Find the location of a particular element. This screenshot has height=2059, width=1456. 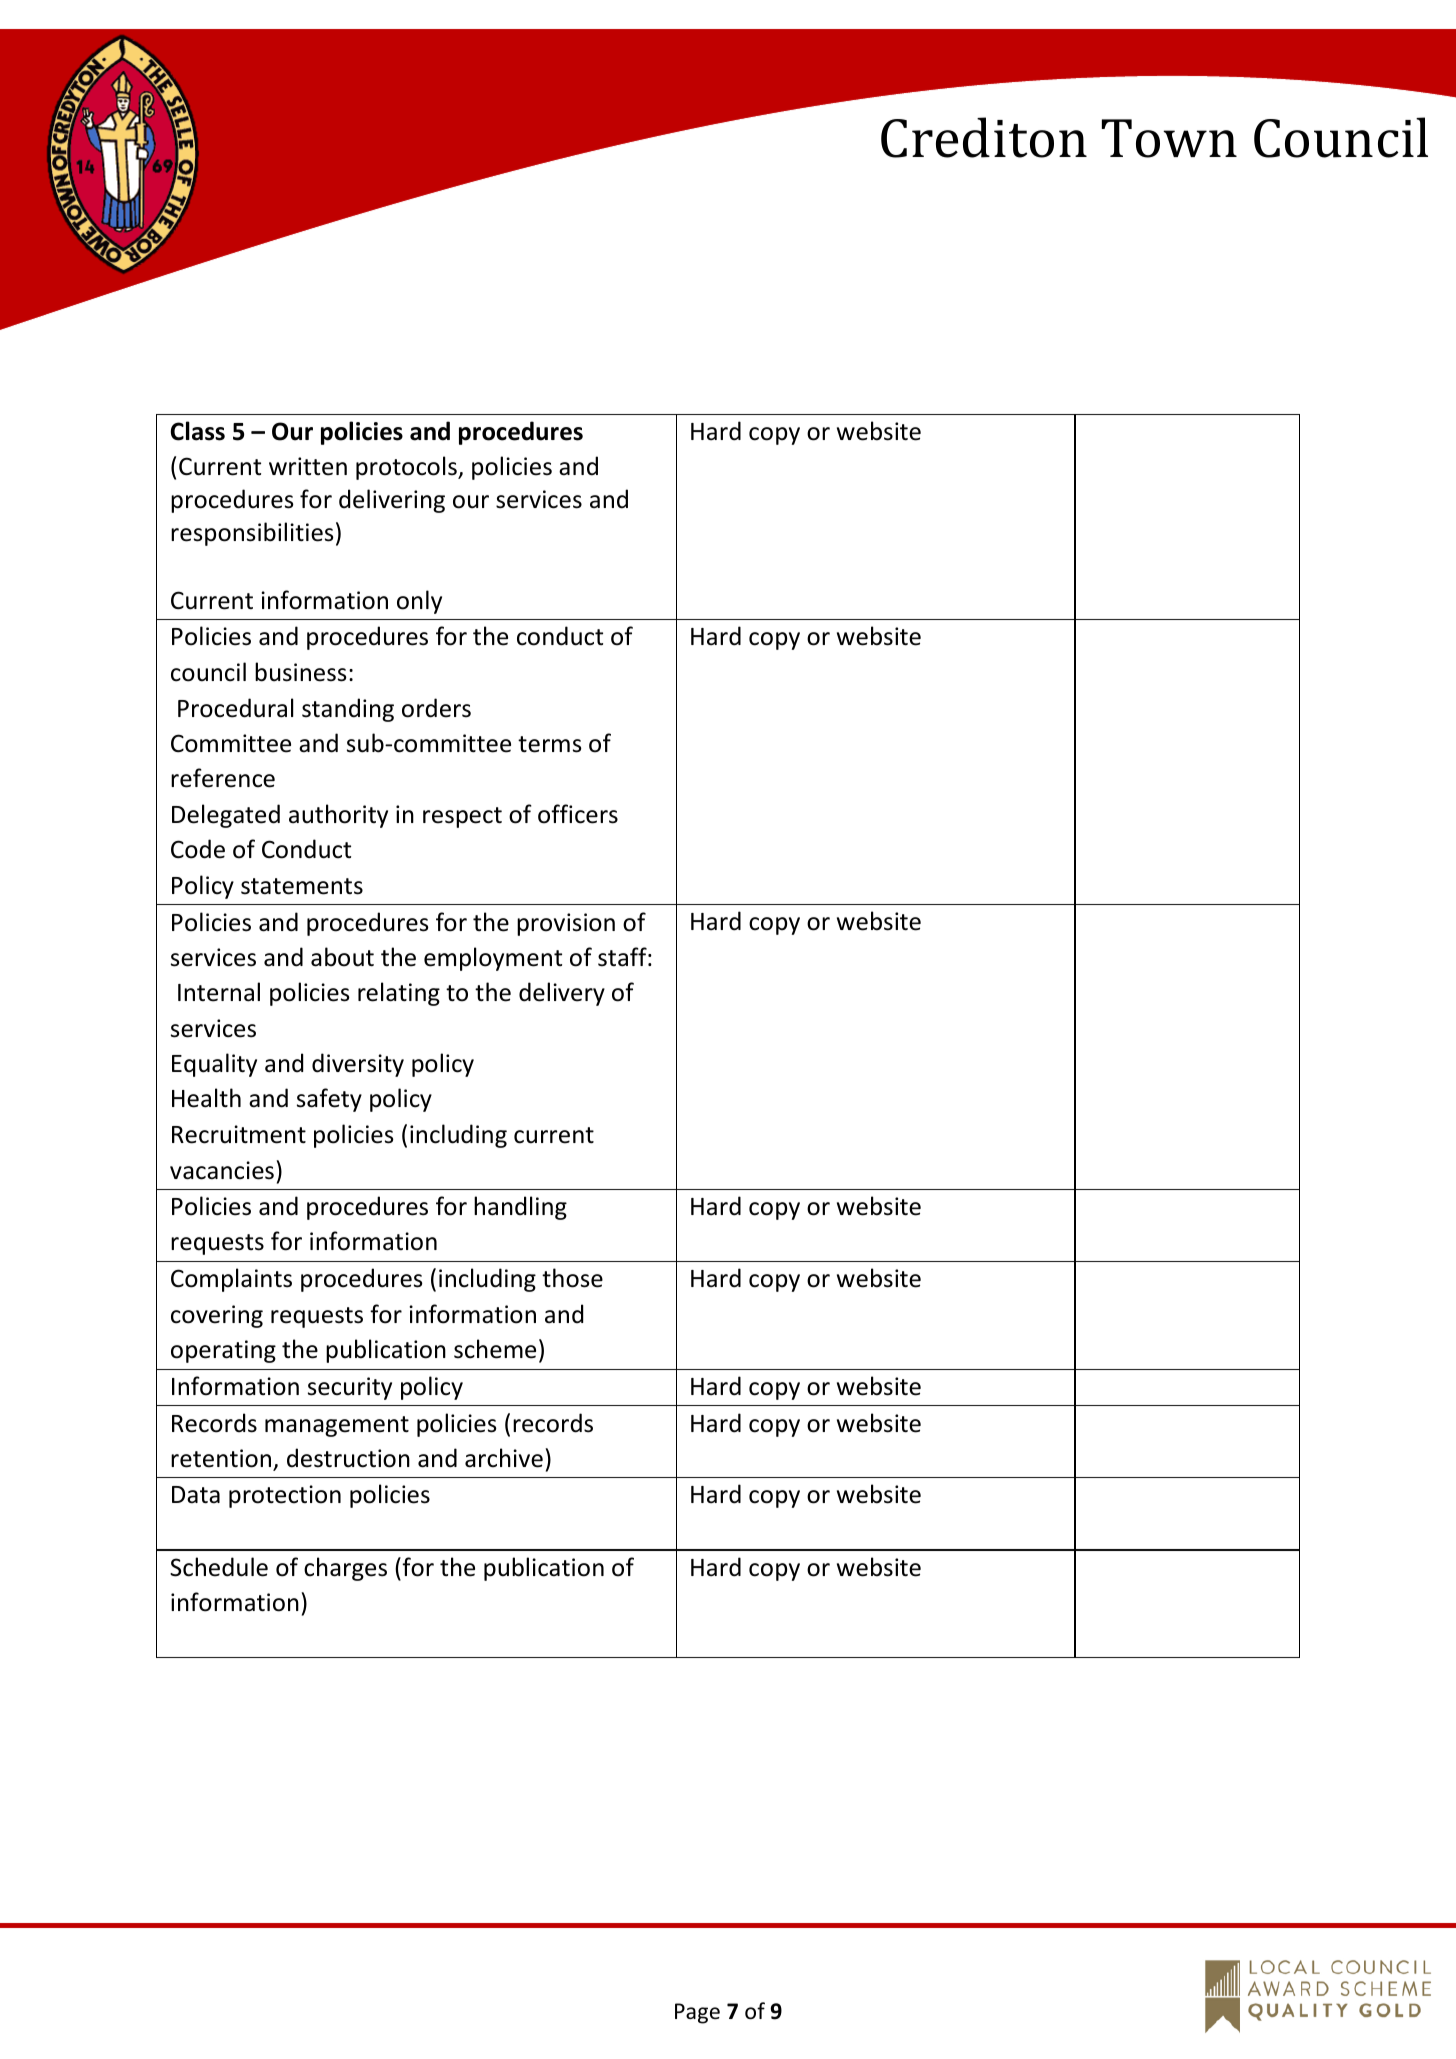

Page is located at coordinates (697, 2013).
